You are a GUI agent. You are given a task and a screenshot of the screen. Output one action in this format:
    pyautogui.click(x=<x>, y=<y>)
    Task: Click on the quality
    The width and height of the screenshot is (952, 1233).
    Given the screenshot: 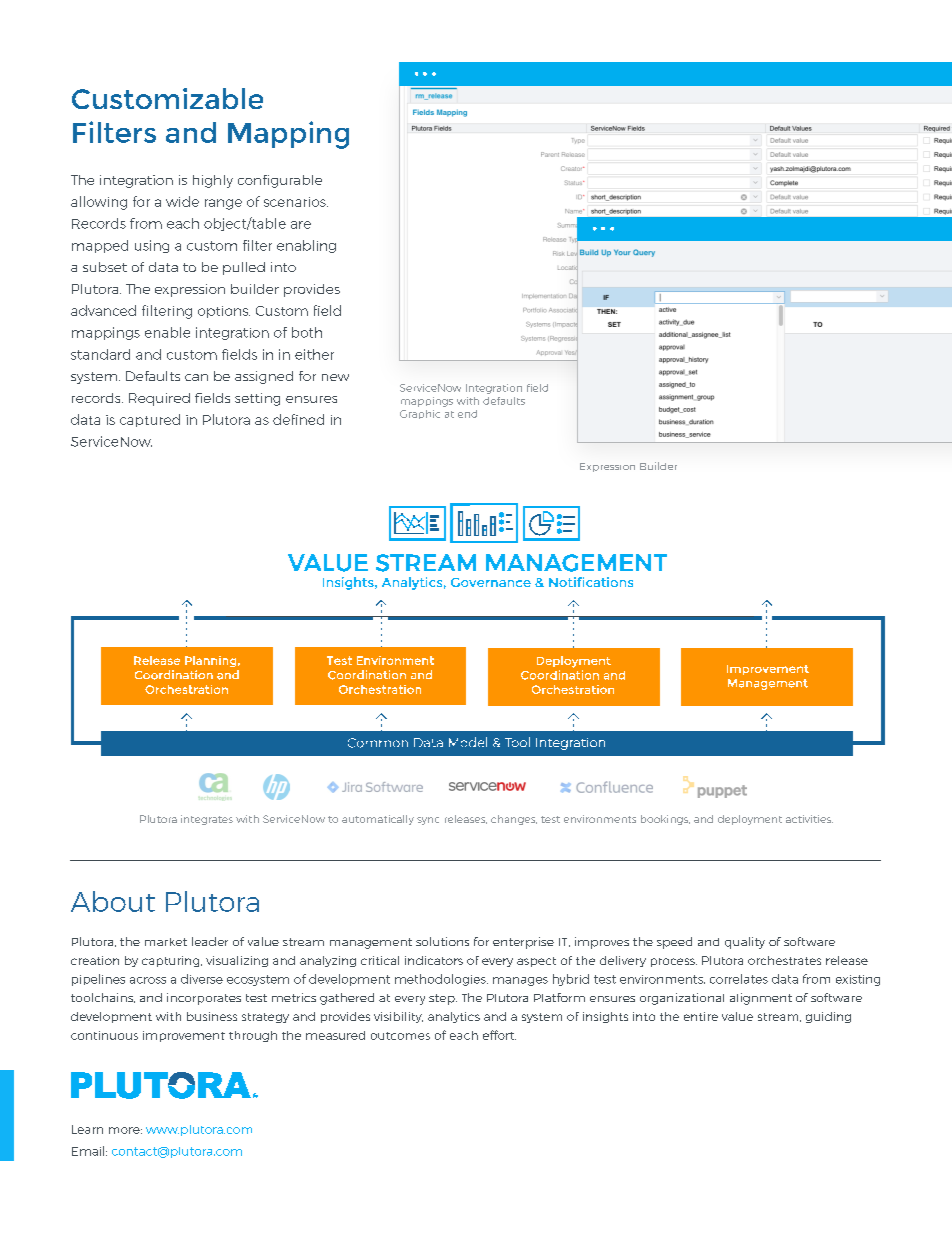 What is the action you would take?
    pyautogui.click(x=745, y=943)
